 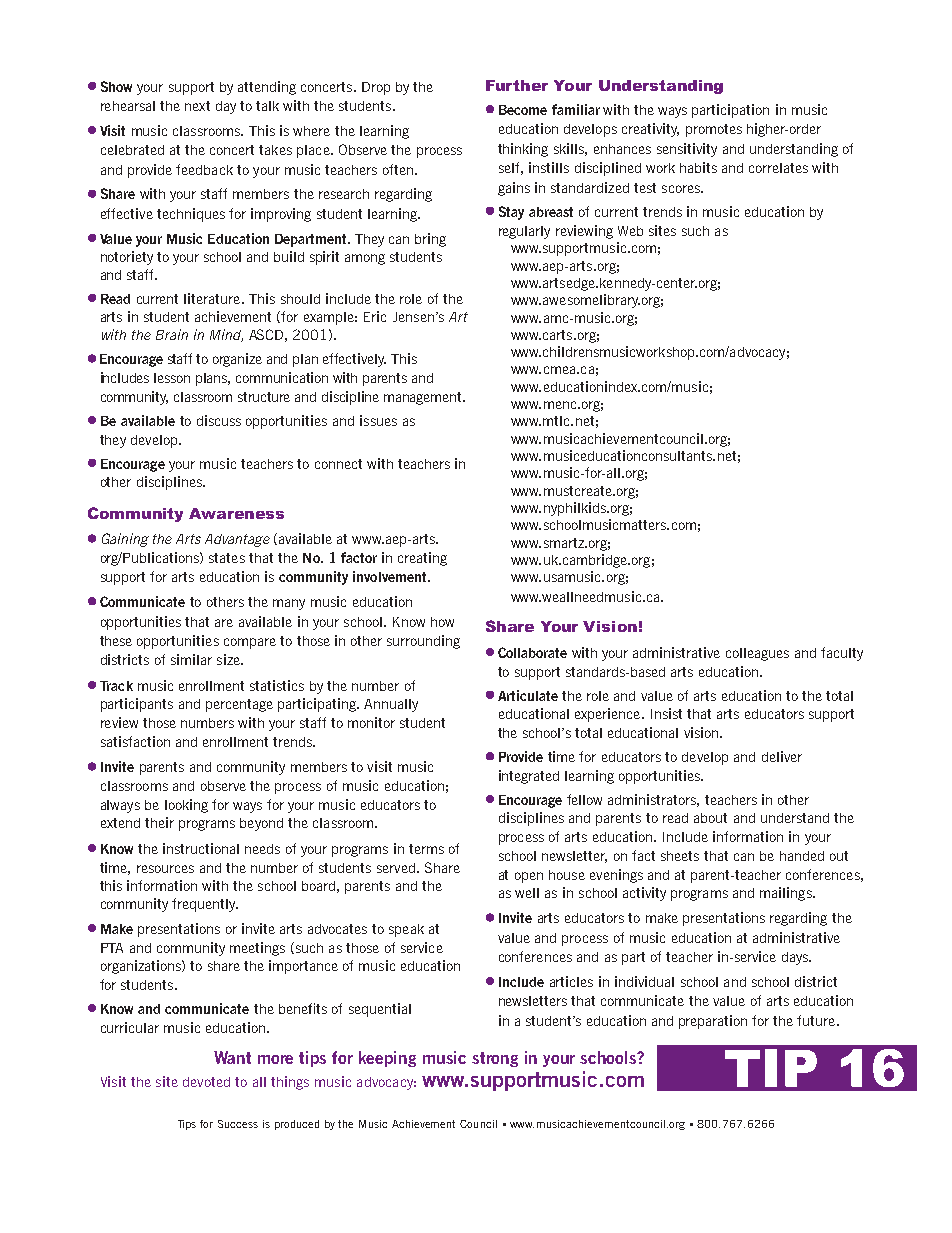 I want to click on Become, so click(x=523, y=110).
